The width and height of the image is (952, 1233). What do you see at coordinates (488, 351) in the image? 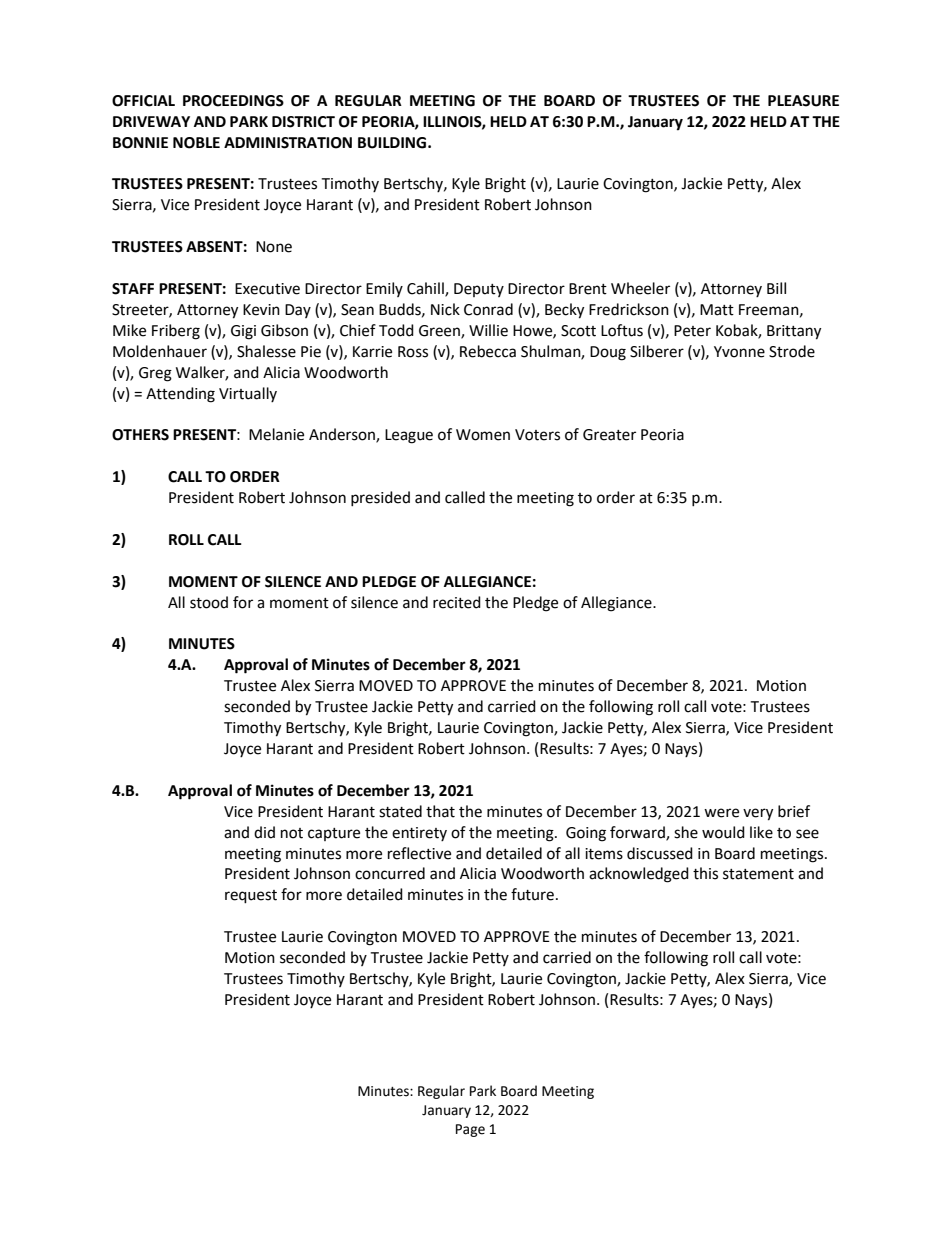
I see `Rebecca` at bounding box center [488, 351].
